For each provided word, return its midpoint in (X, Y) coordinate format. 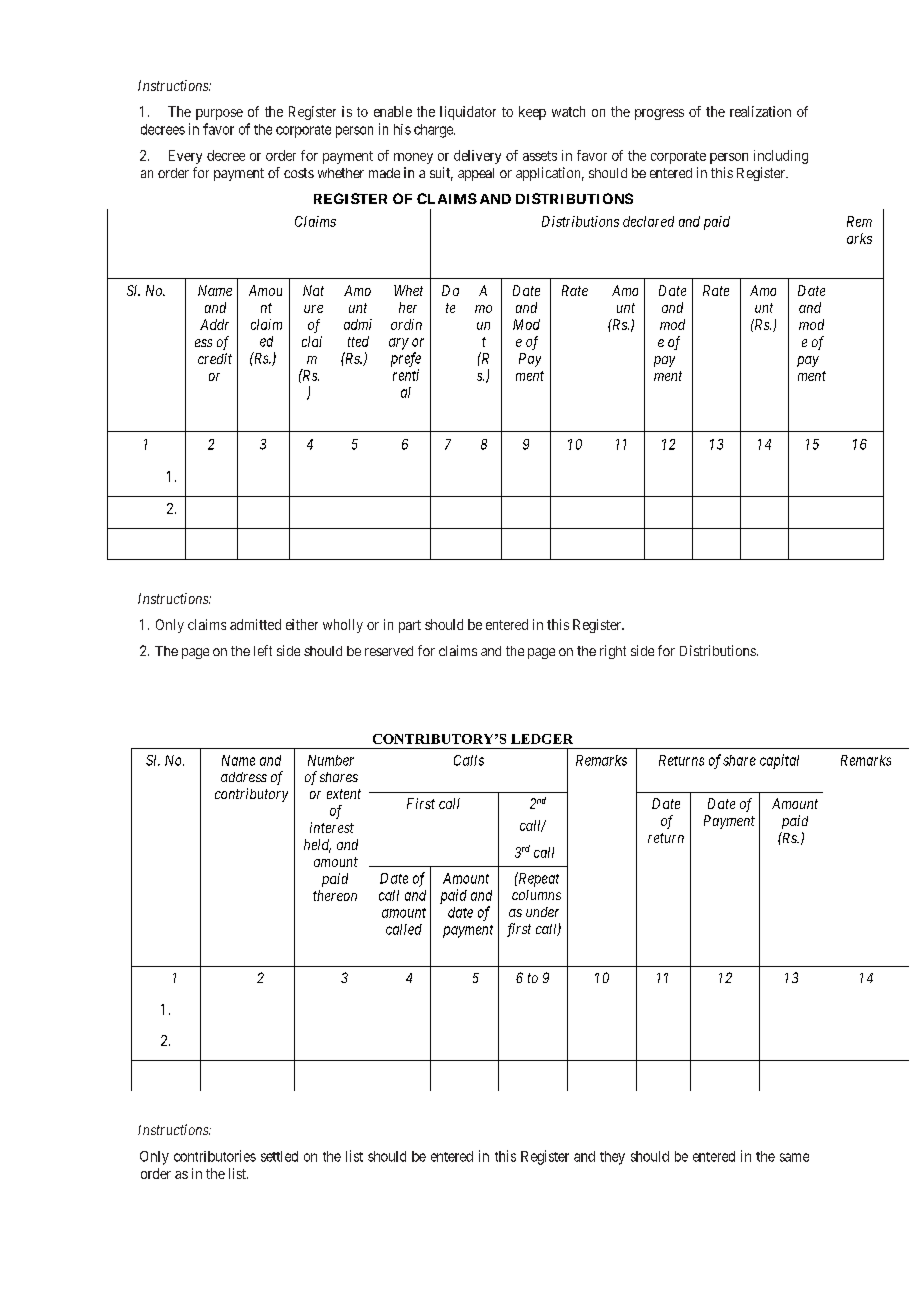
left (263, 650)
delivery (477, 157)
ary (399, 344)
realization (760, 111)
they (612, 1158)
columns (536, 895)
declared (648, 221)
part (410, 626)
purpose (219, 114)
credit (215, 358)
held (317, 846)
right (613, 652)
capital (779, 761)
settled (279, 1156)
